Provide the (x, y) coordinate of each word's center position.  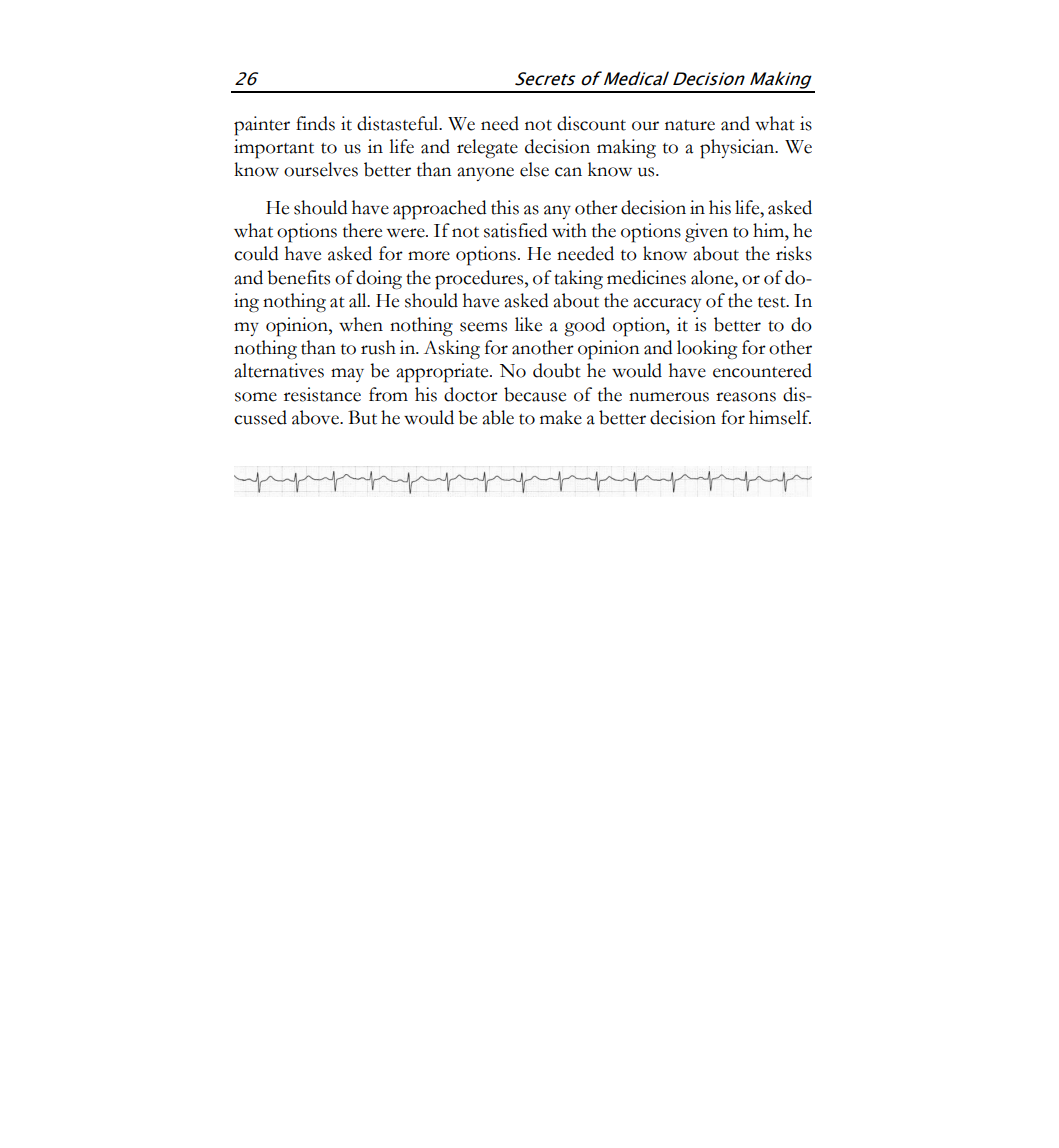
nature (690, 125)
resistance (322, 394)
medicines (646, 277)
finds (315, 123)
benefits (298, 277)
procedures (480, 280)
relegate (487, 149)
